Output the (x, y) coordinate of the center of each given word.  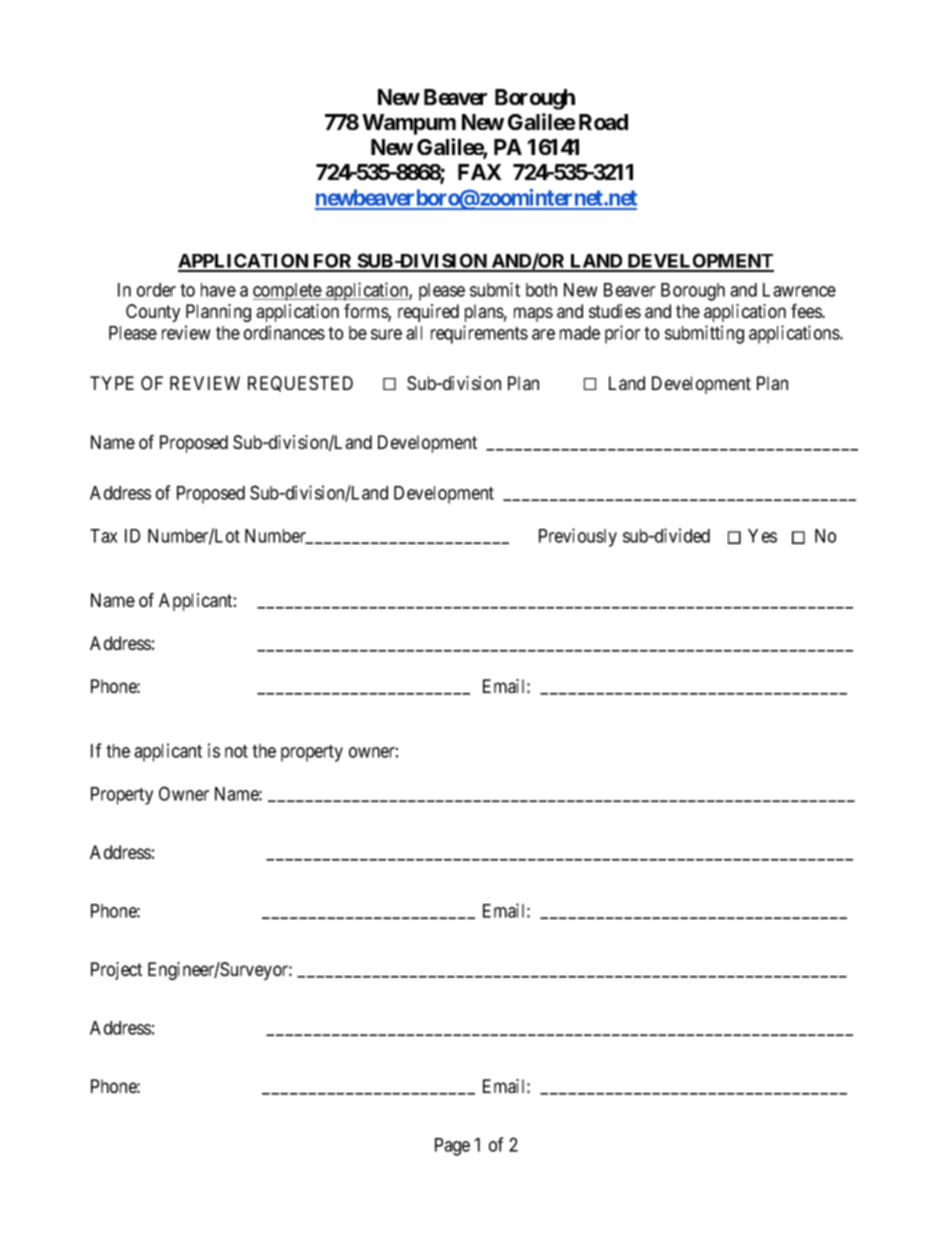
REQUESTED (300, 384)
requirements (479, 334)
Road (603, 122)
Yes (762, 536)
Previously (578, 537)
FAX (480, 172)
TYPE (112, 383)
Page (452, 1147)
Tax (104, 536)
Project (116, 971)
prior (622, 334)
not (236, 751)
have (218, 290)
